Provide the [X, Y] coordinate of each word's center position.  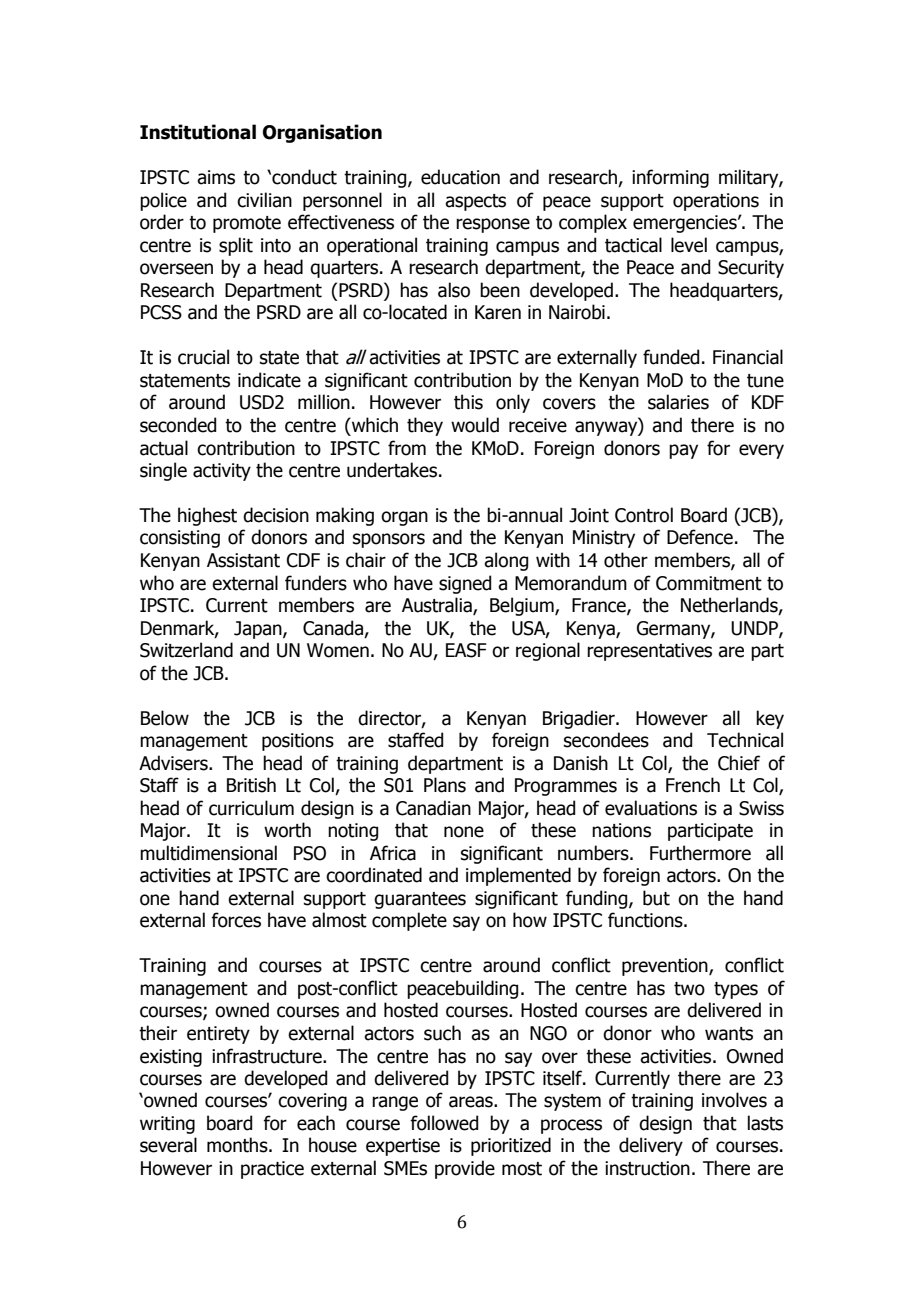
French [693, 785]
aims [216, 177]
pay [683, 451]
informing [670, 178]
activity [222, 472]
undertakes [393, 470]
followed [444, 1123]
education [460, 177]
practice [272, 1170]
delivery [651, 1146]
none [464, 832]
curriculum [251, 808]
